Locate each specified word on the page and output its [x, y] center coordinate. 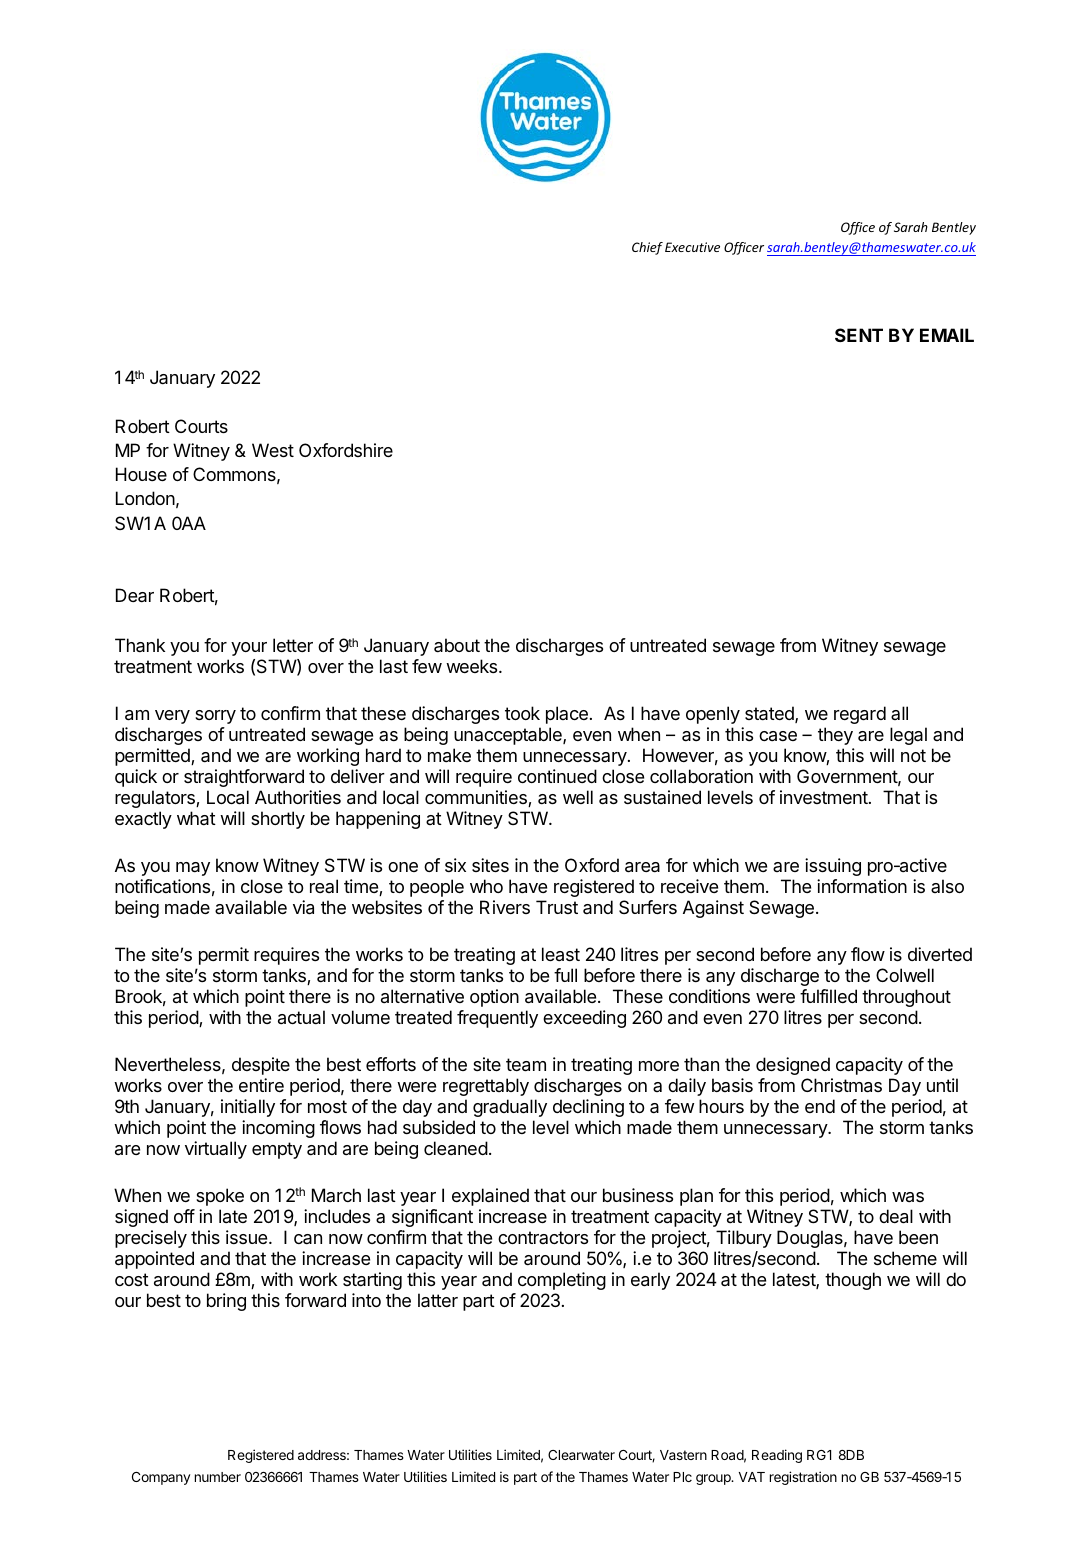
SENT [859, 335]
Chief [647, 248]
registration [803, 1478]
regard [860, 715]
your [249, 649]
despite [261, 1066]
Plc [682, 1477]
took [522, 713]
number [218, 1477]
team [526, 1065]
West [273, 450]
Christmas [841, 1085]
